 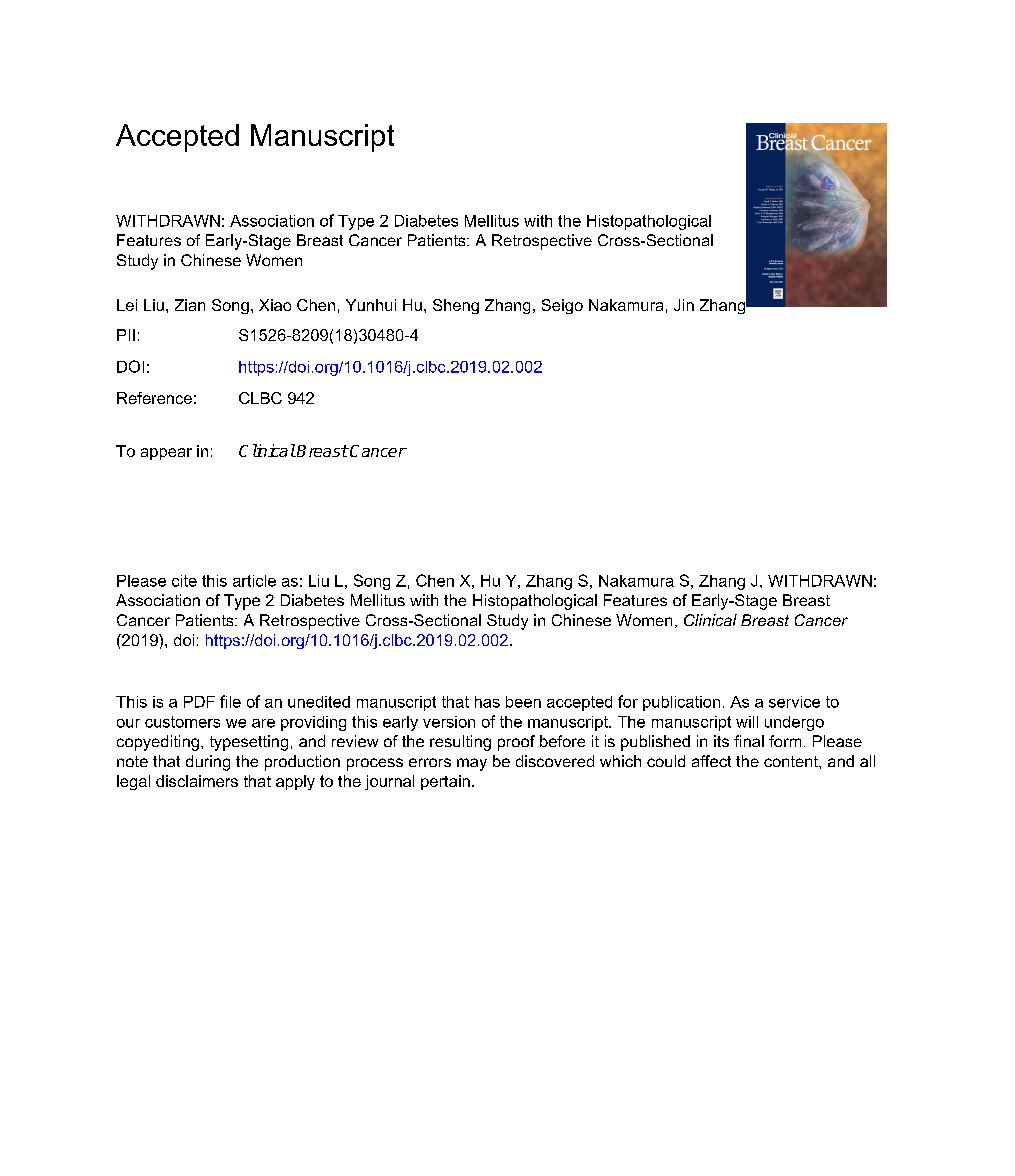 What do you see at coordinates (154, 398) in the screenshot?
I see `Reference` at bounding box center [154, 398].
